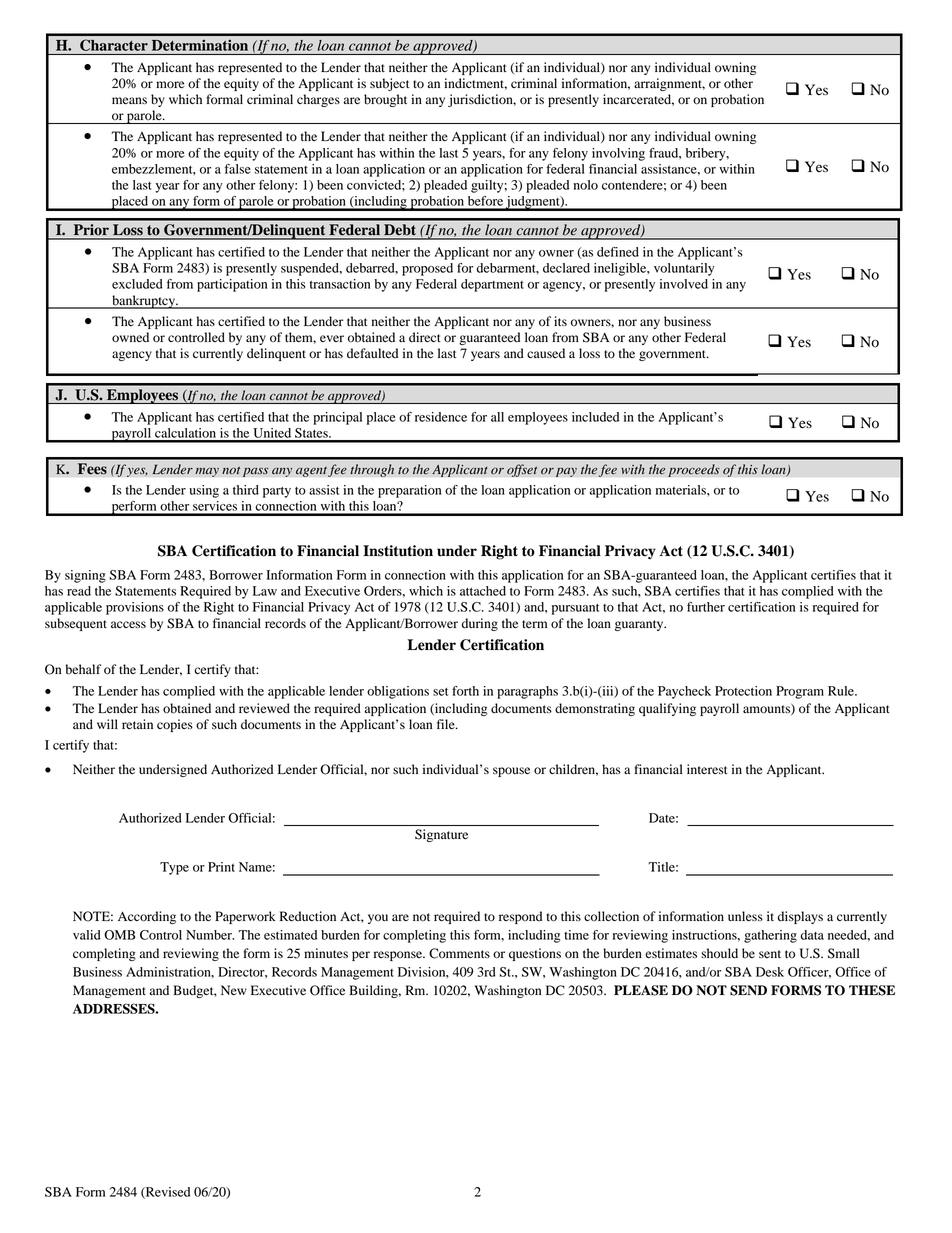  I want to click on offset, so click(522, 470).
